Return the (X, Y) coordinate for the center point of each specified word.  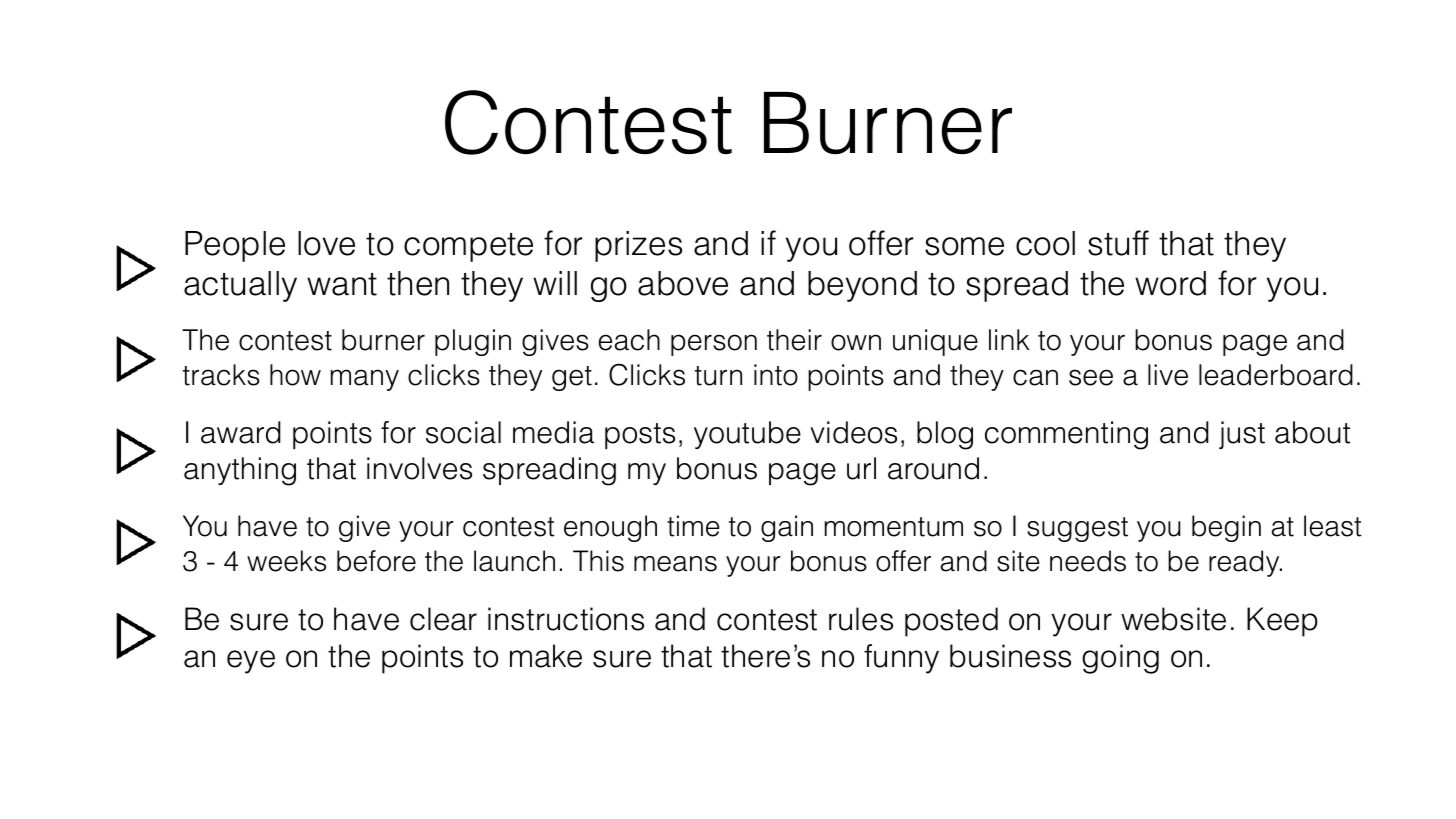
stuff (1118, 243)
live (1168, 375)
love (326, 243)
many (365, 380)
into (776, 375)
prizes (638, 246)
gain (787, 528)
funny (901, 659)
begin (1226, 528)
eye (251, 662)
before (376, 561)
